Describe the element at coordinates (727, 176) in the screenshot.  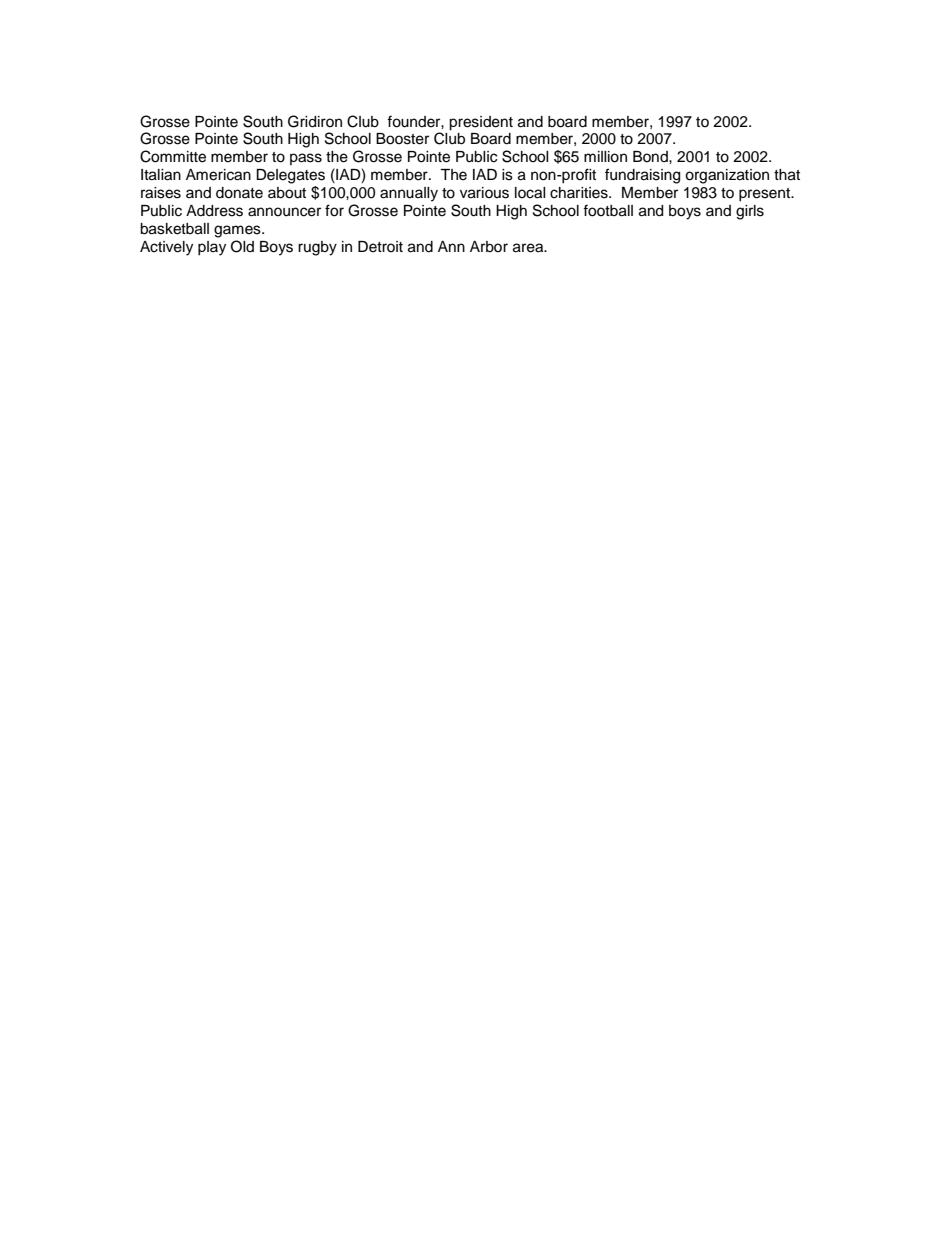
I see `organization` at that location.
